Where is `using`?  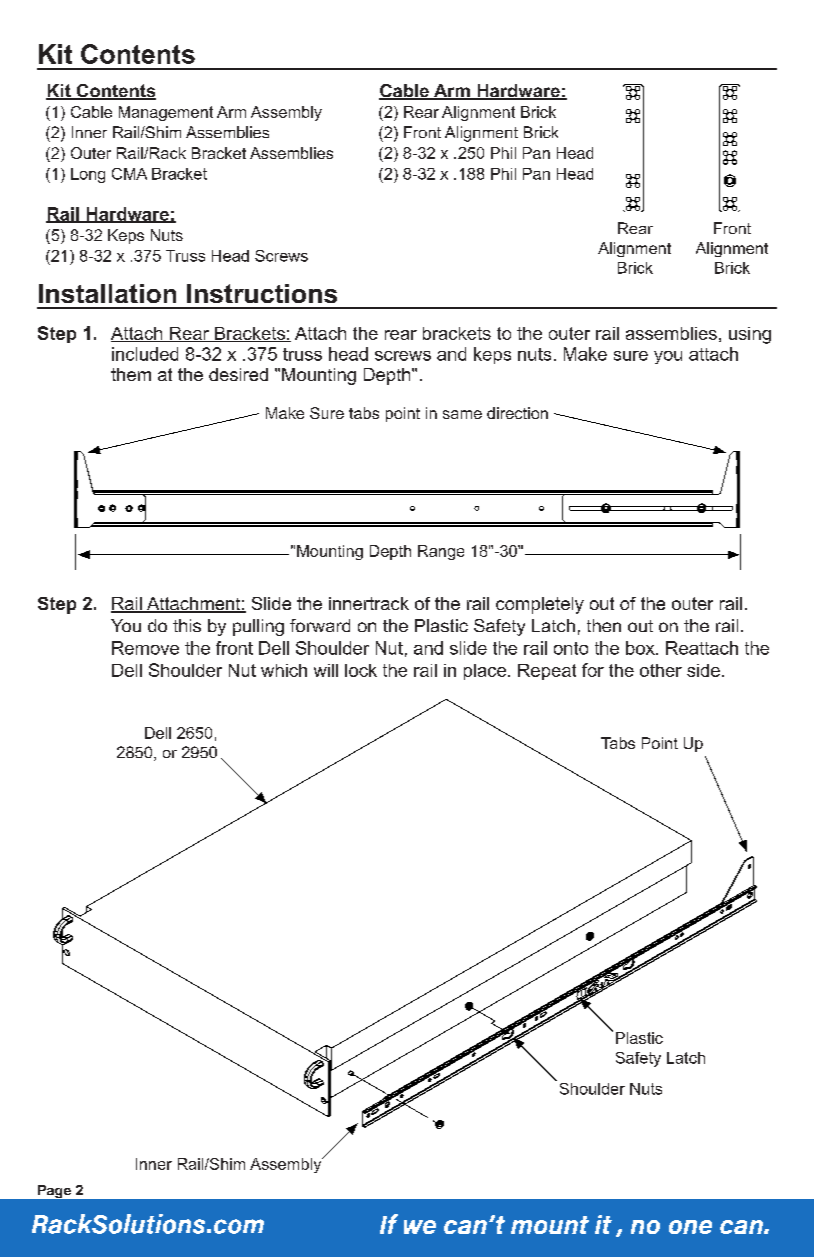 using is located at coordinates (750, 335).
